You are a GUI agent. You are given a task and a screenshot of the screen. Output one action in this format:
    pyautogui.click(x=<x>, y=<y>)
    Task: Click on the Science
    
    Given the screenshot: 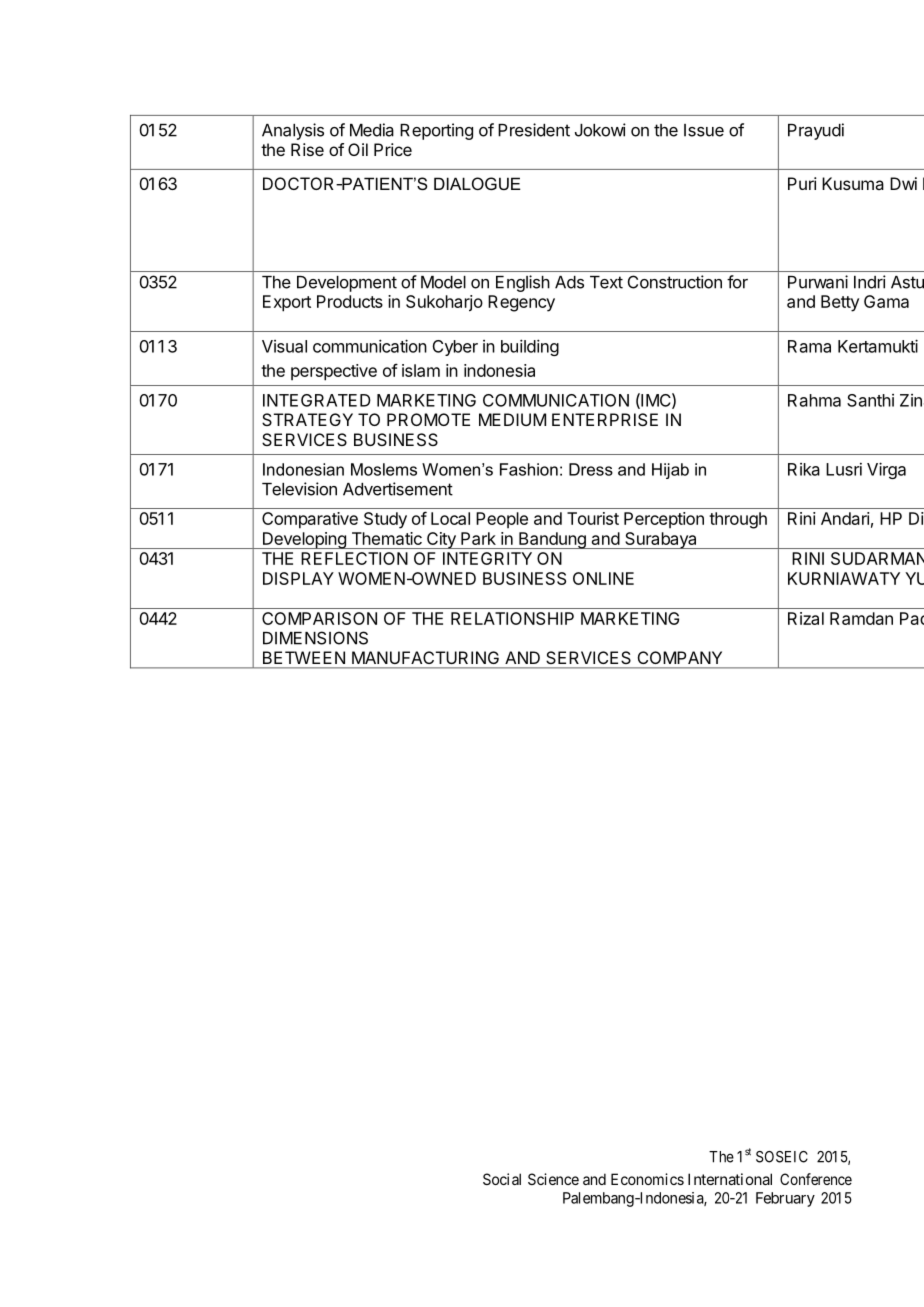 What is the action you would take?
    pyautogui.click(x=553, y=1179)
